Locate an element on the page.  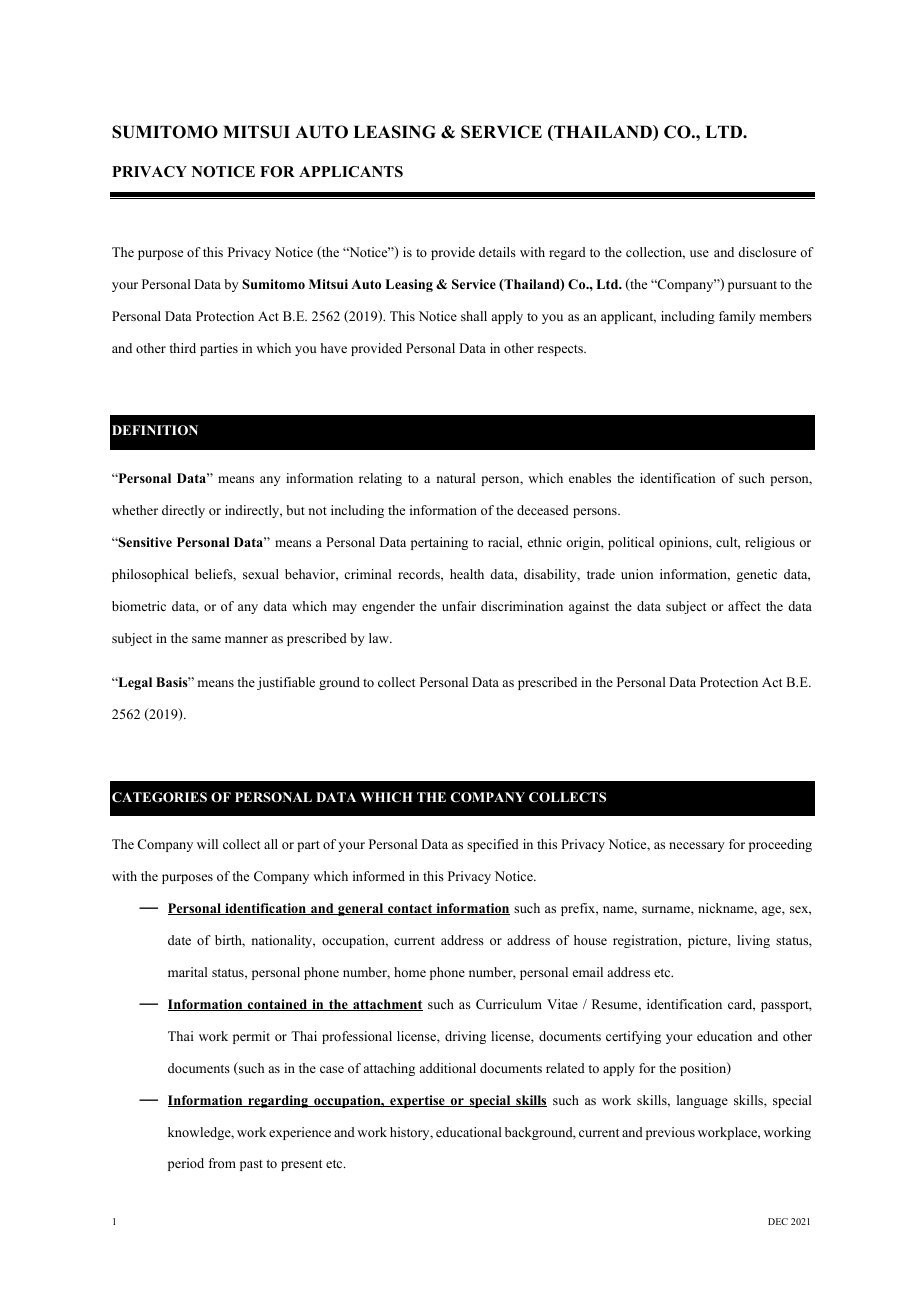
religious is located at coordinates (770, 543).
